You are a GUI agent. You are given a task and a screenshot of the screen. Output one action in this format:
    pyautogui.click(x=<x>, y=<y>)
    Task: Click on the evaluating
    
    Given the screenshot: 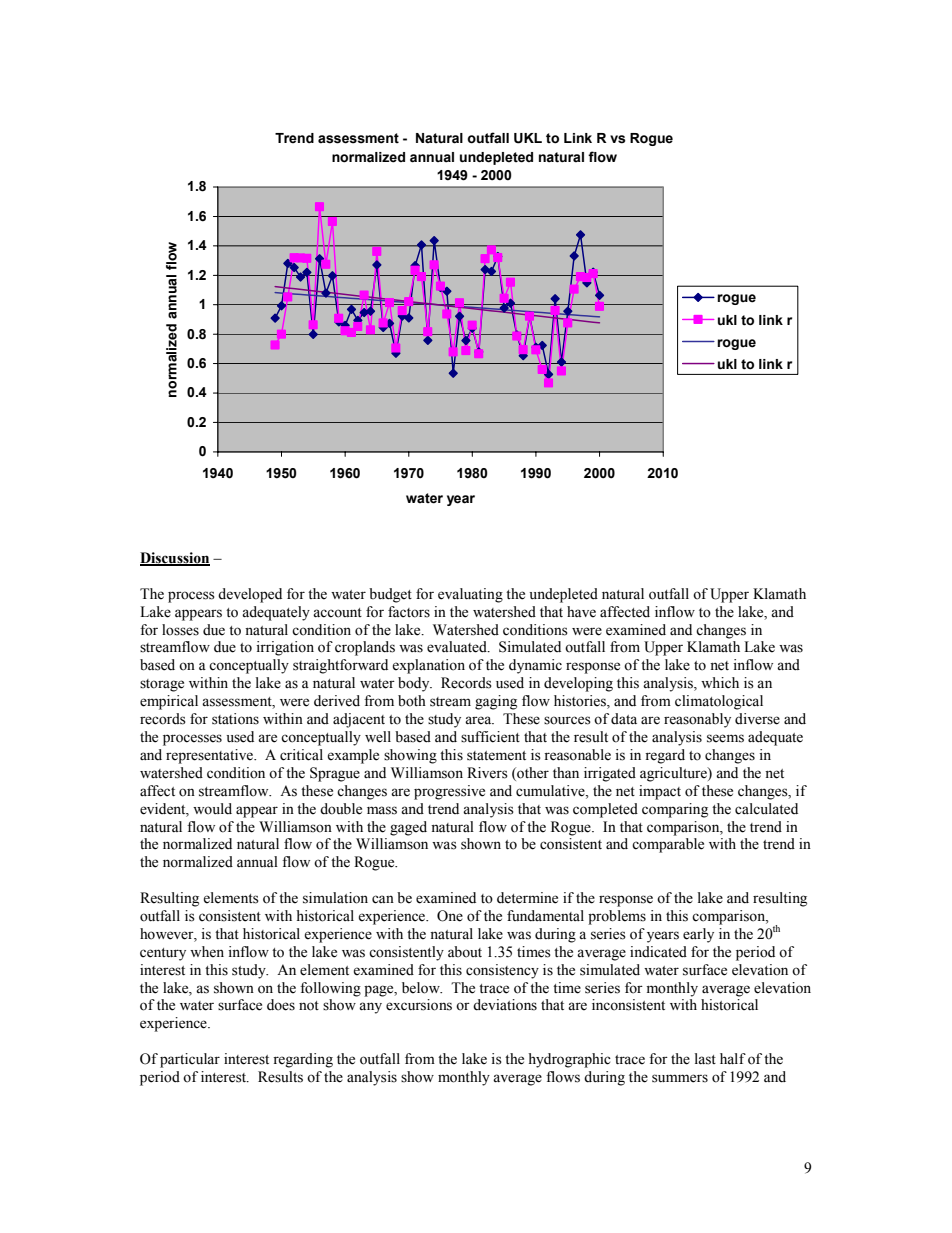 What is the action you would take?
    pyautogui.click(x=470, y=595)
